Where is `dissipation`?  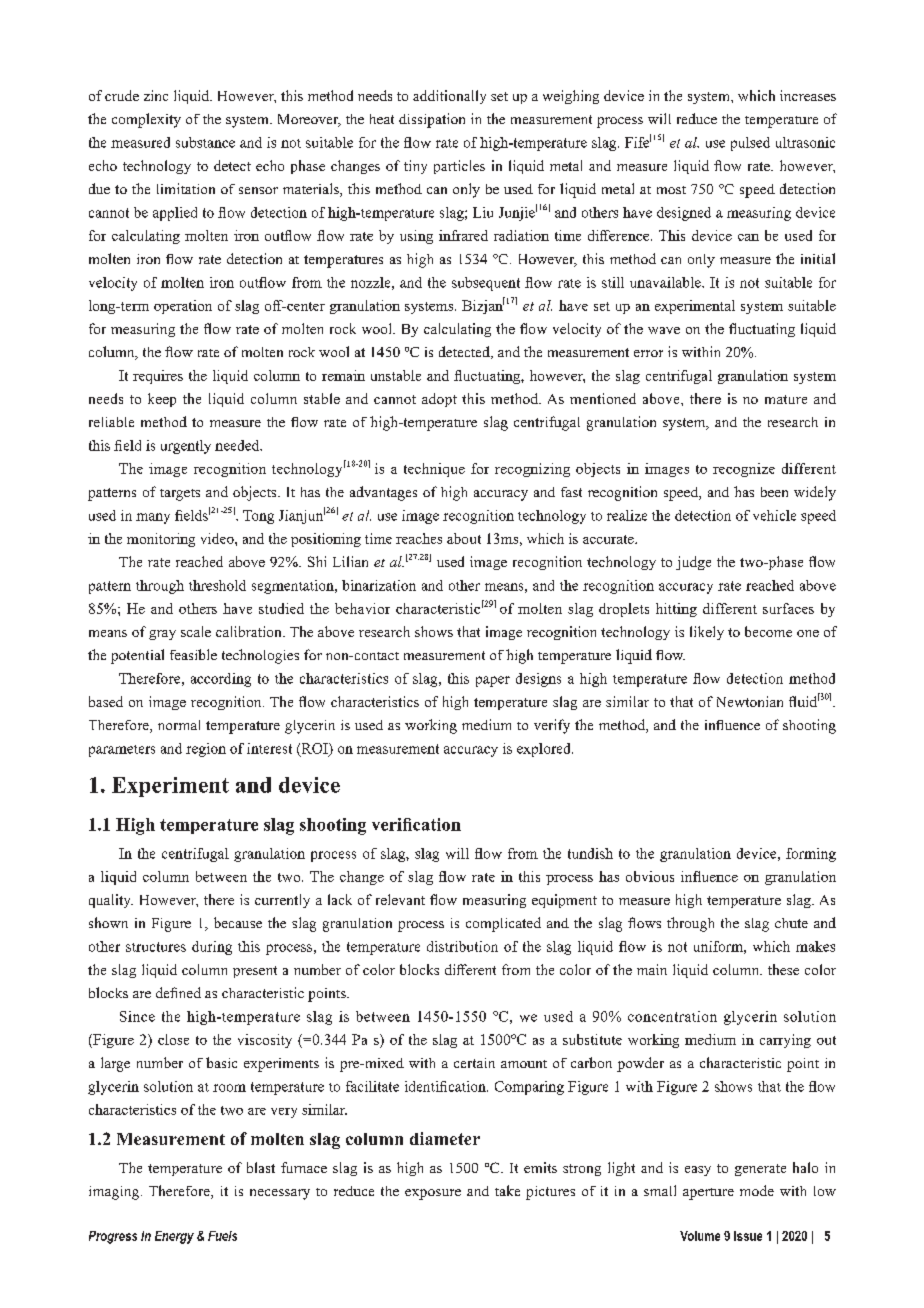
dissipation is located at coordinates (432, 120).
